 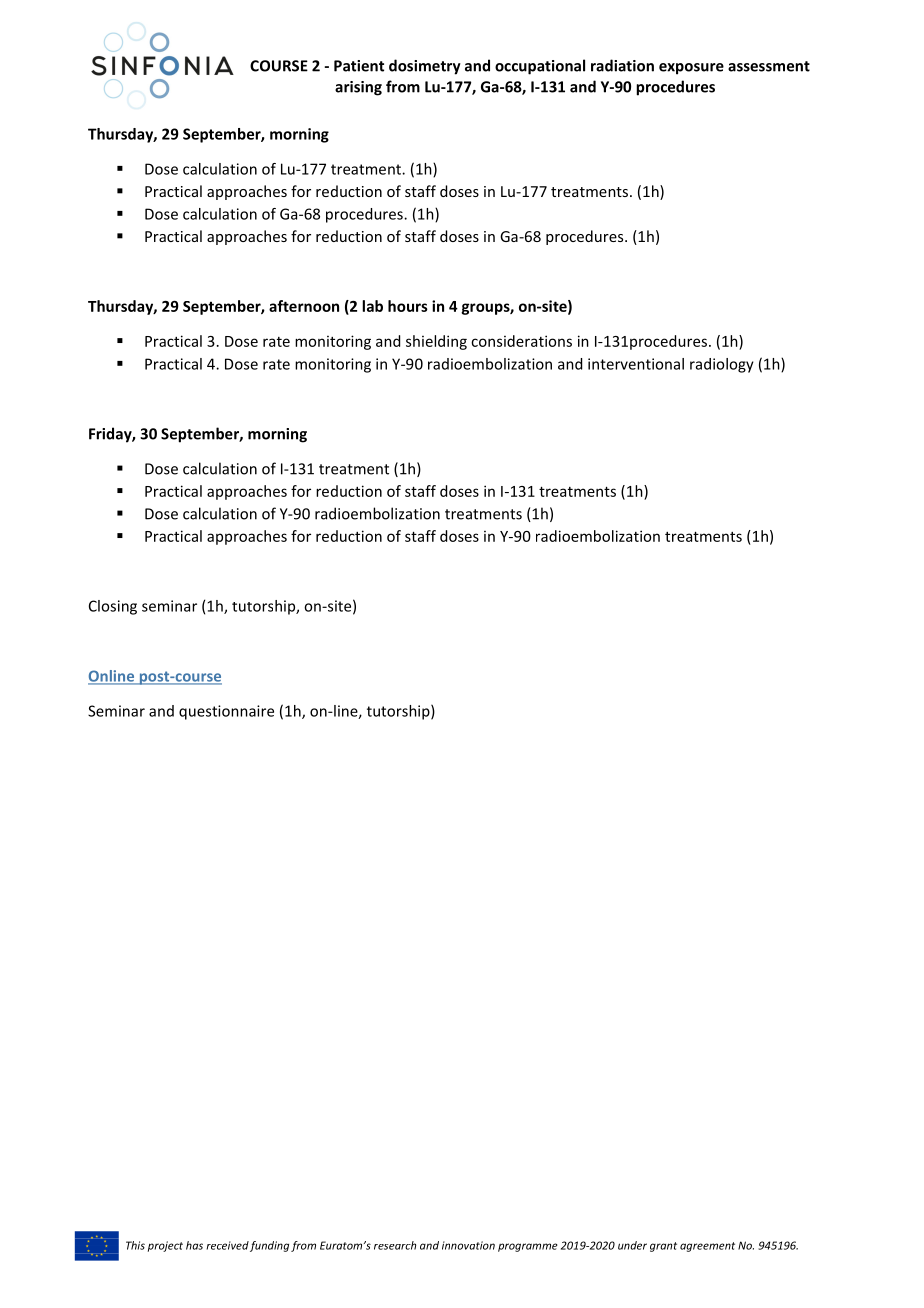 What do you see at coordinates (707, 1247) in the screenshot?
I see `agreement` at bounding box center [707, 1247].
